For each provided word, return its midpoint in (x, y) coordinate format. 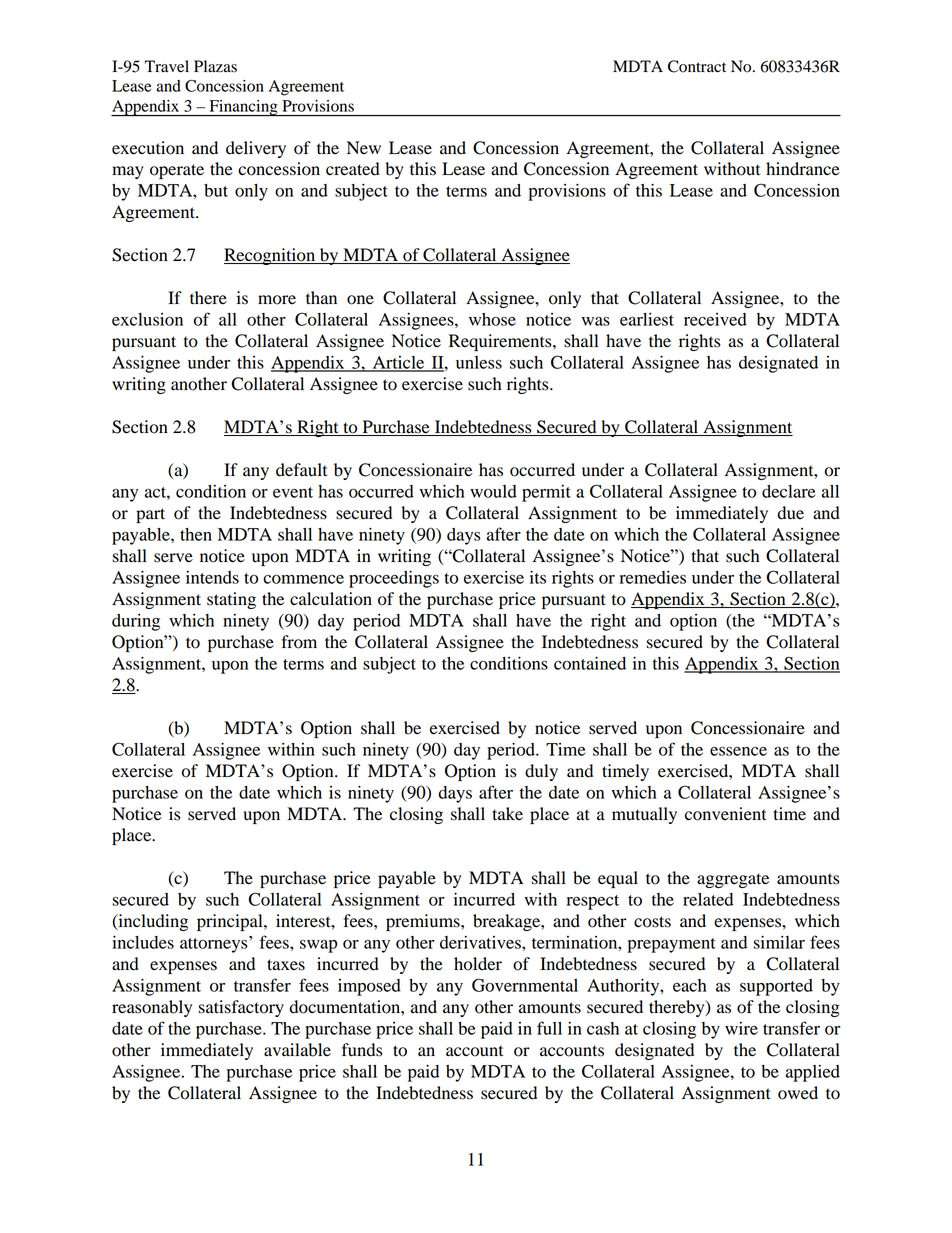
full (549, 1028)
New (364, 148)
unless (479, 362)
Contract (697, 66)
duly (541, 772)
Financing (243, 108)
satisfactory (241, 1008)
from (299, 642)
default (301, 470)
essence (738, 751)
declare (788, 491)
